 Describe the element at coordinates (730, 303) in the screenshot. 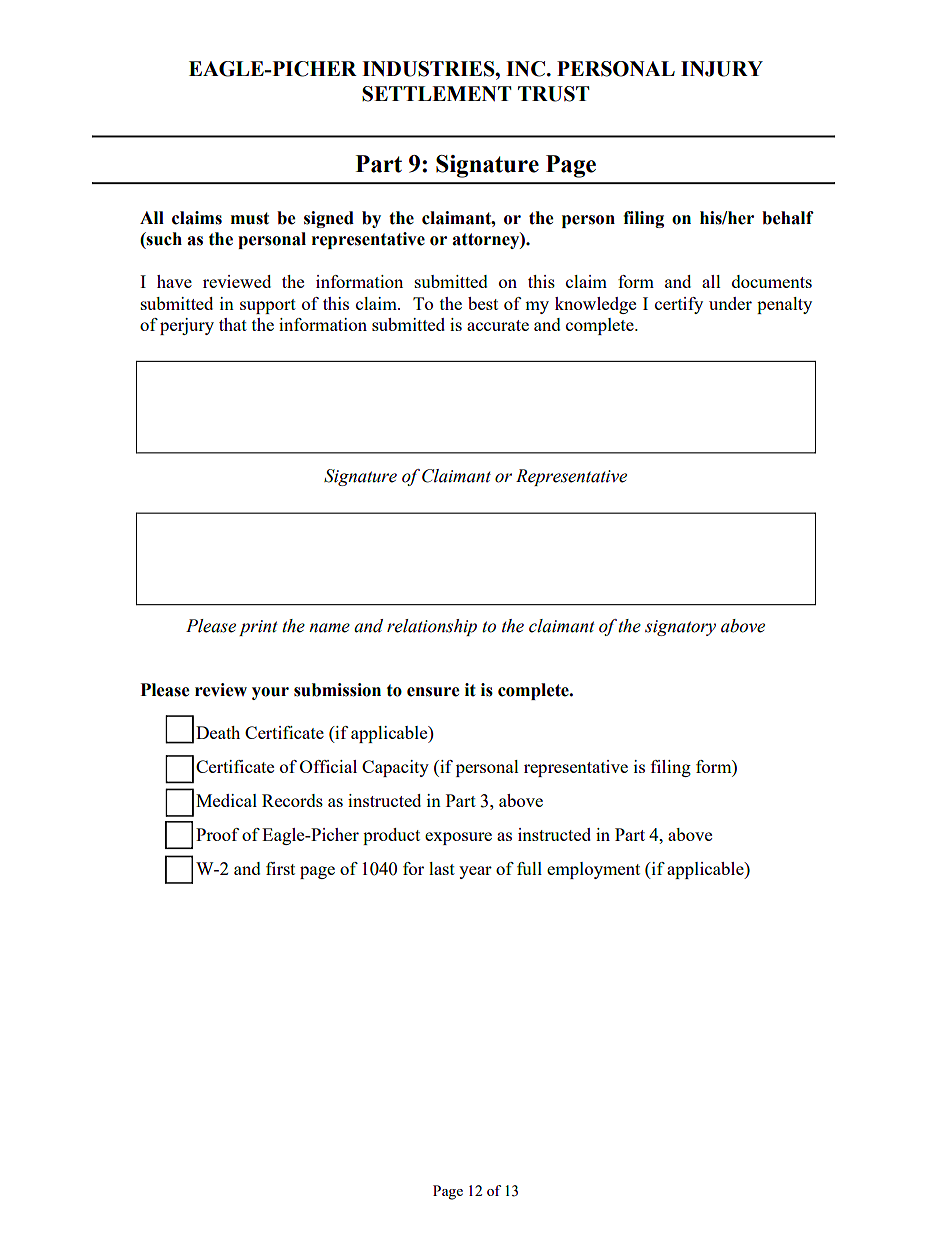

I see `under` at that location.
